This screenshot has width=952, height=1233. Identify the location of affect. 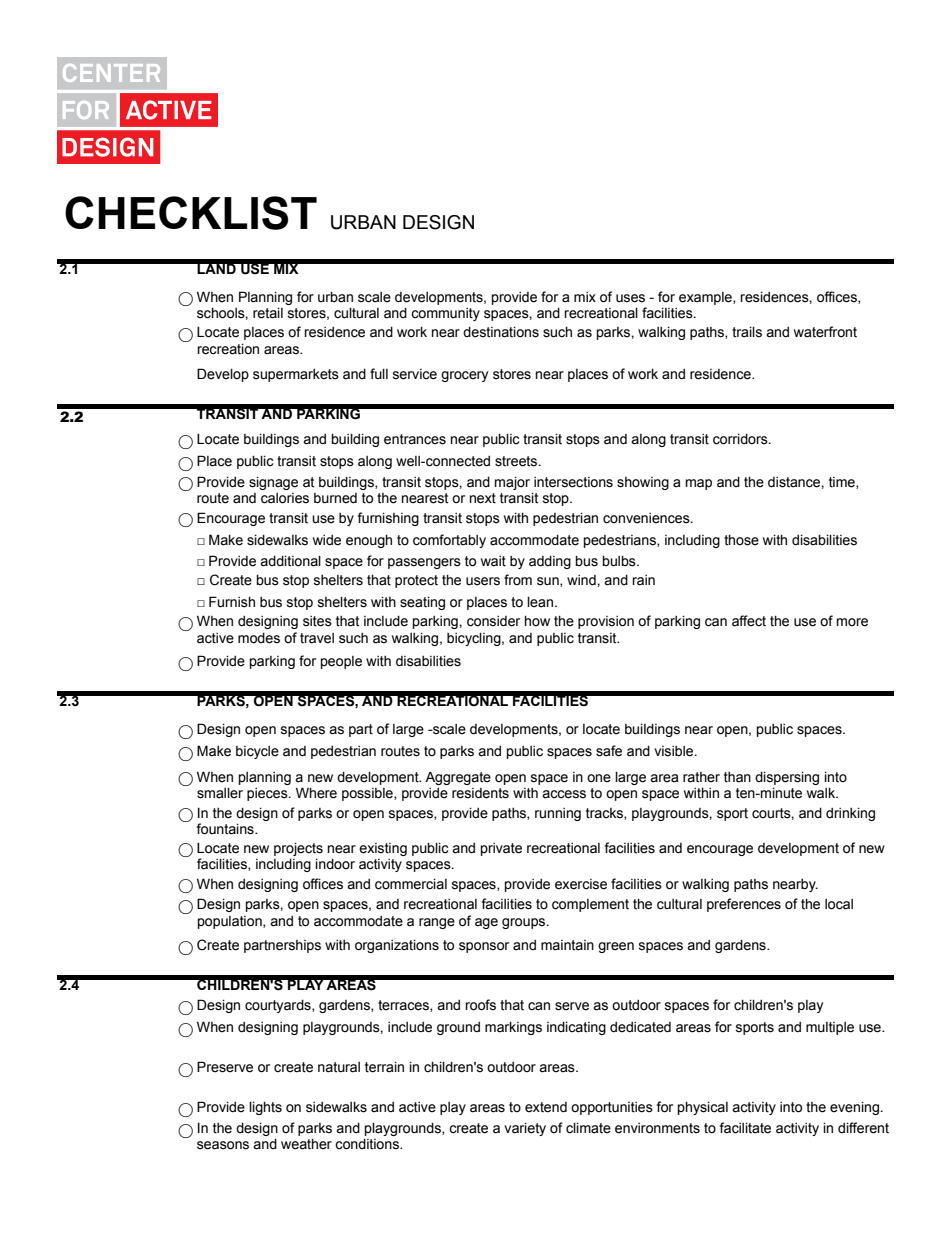
(749, 621).
